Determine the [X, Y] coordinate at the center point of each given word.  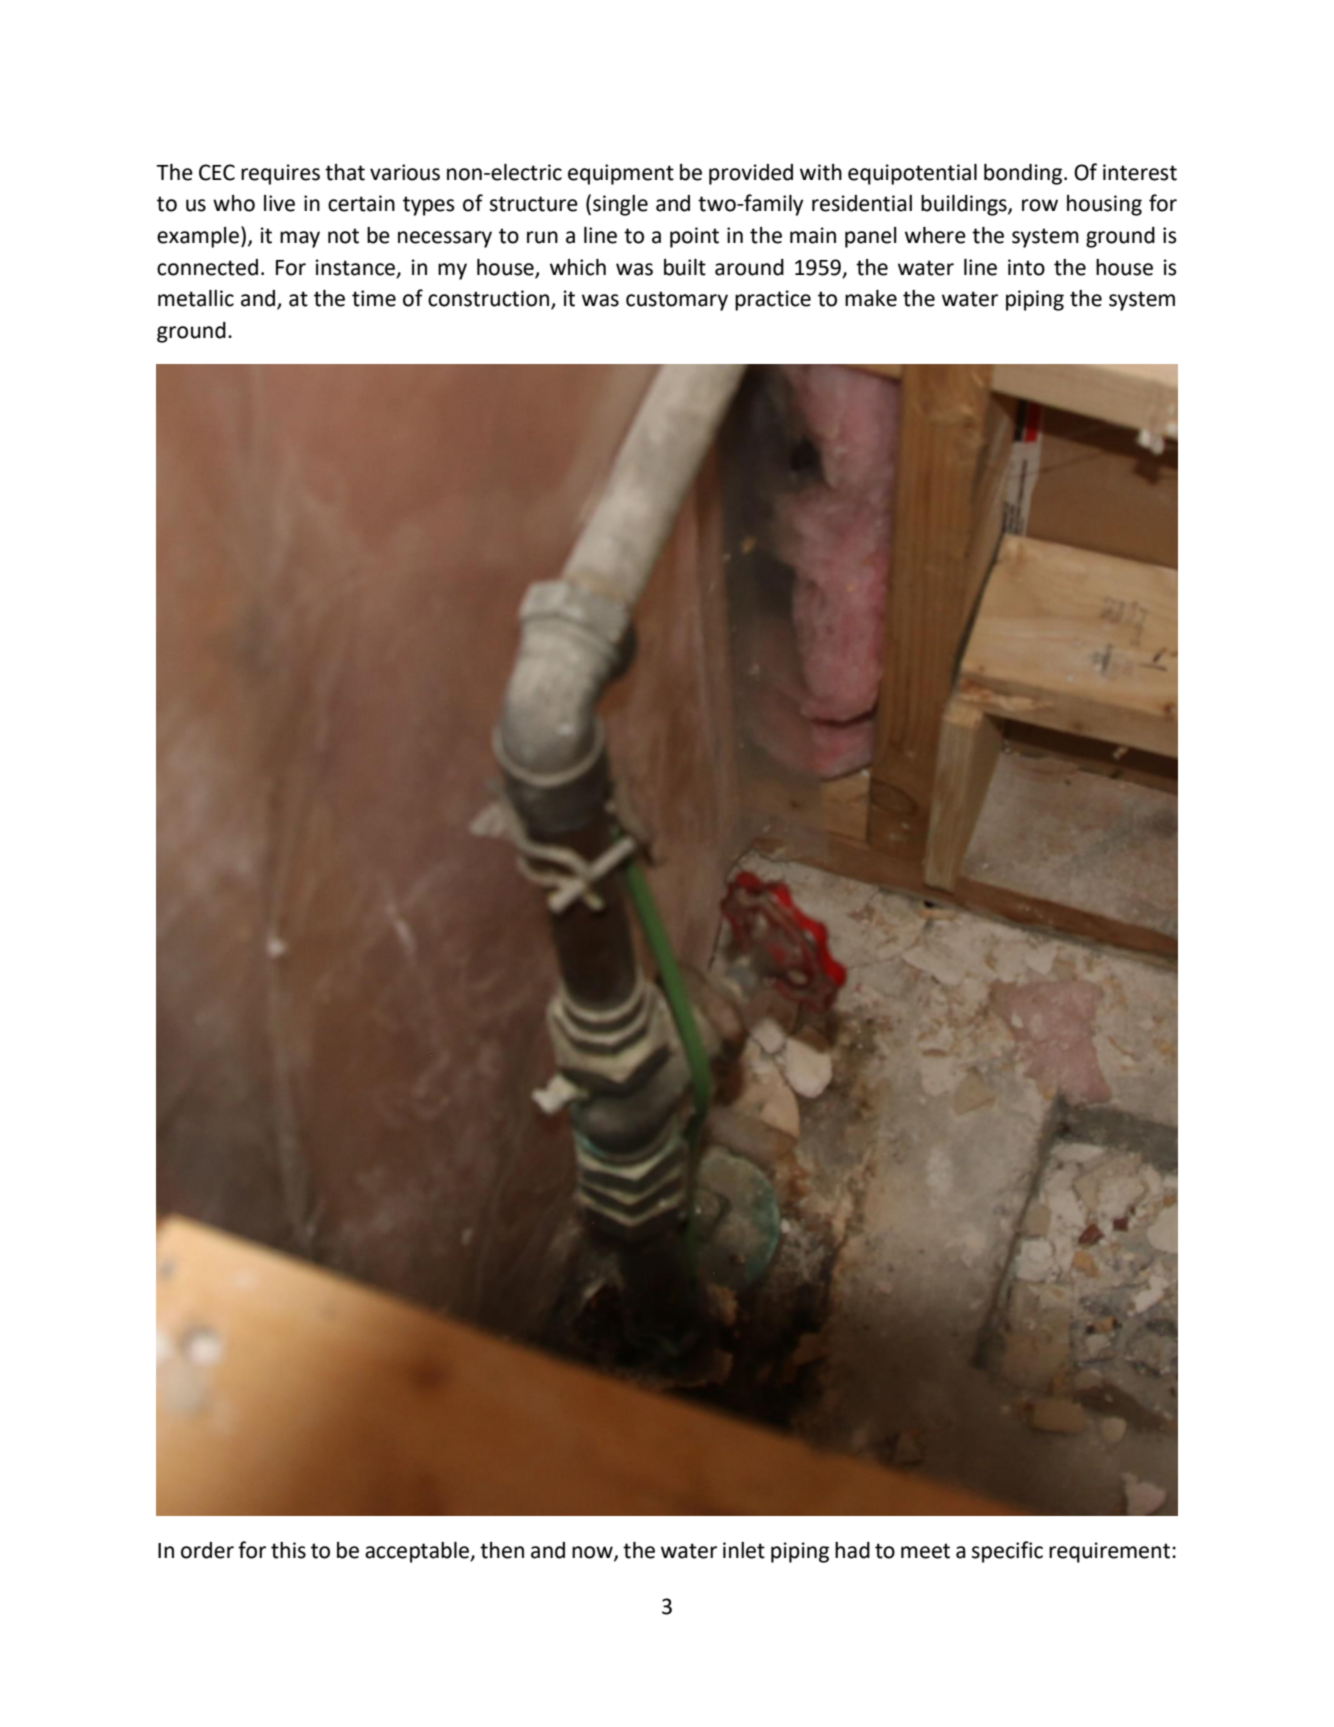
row [1040, 205]
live [279, 203]
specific [1007, 1552]
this [288, 1550]
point [694, 237]
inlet [744, 1550]
